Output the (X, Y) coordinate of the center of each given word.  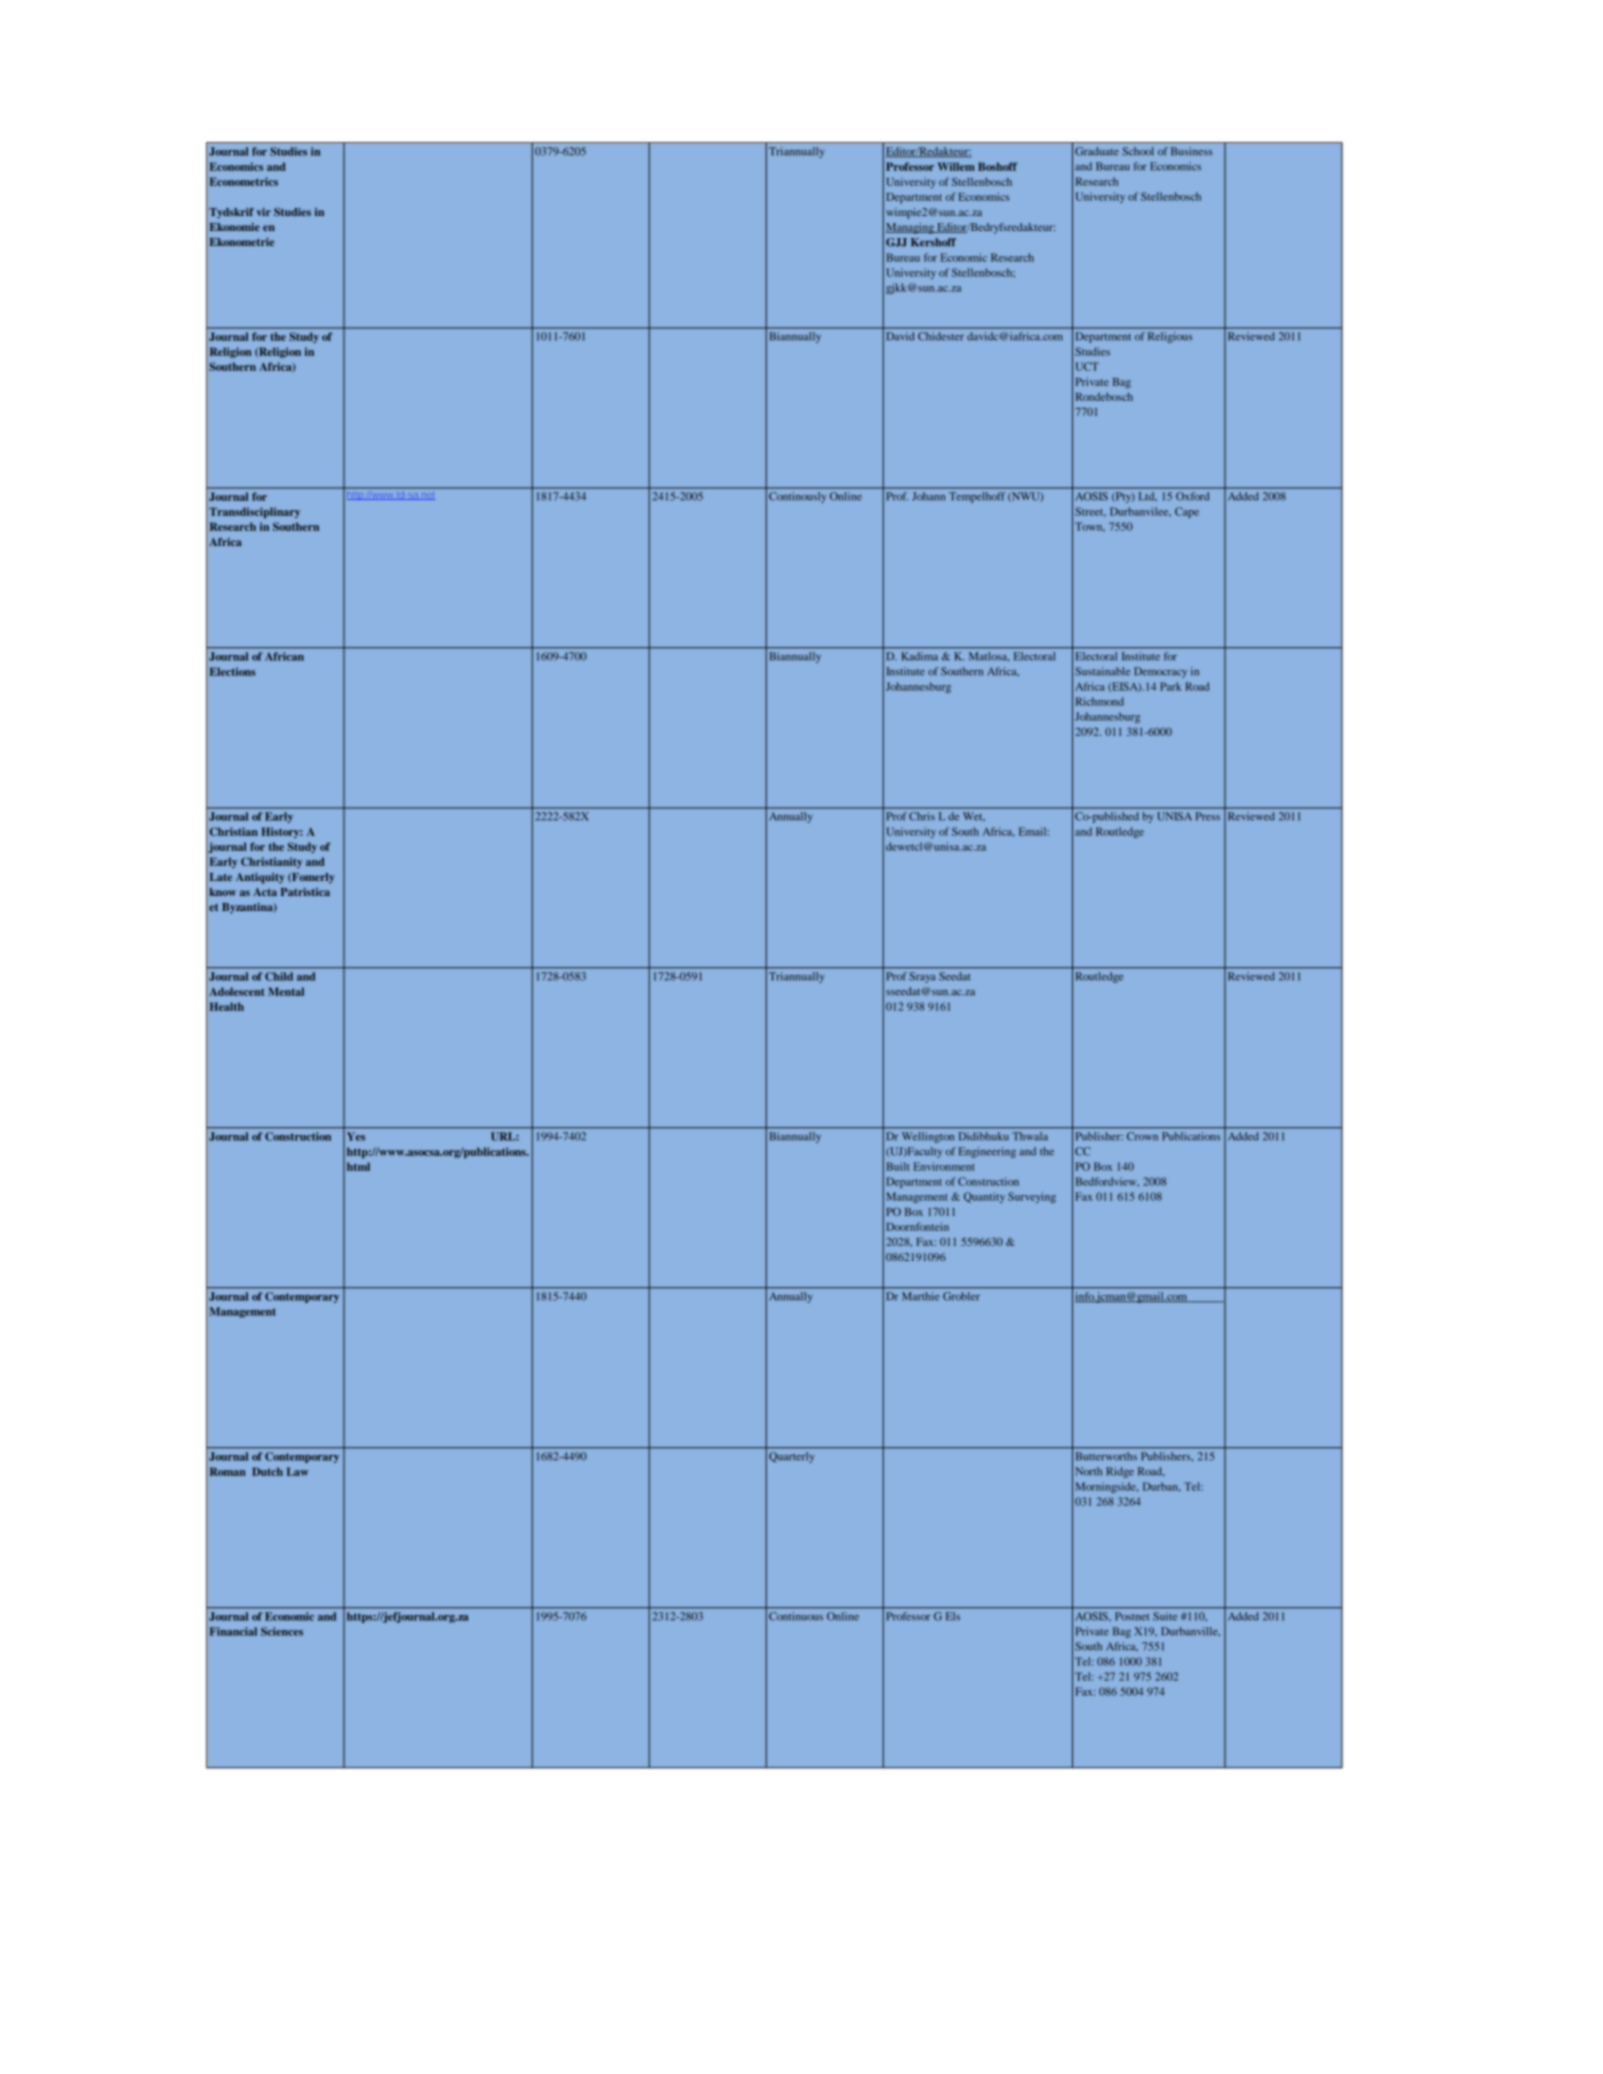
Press (1208, 816)
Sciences (282, 1631)
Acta (265, 892)
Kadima (919, 656)
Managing (911, 228)
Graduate (1097, 151)
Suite (1165, 1616)
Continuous (796, 1616)
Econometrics (244, 181)
